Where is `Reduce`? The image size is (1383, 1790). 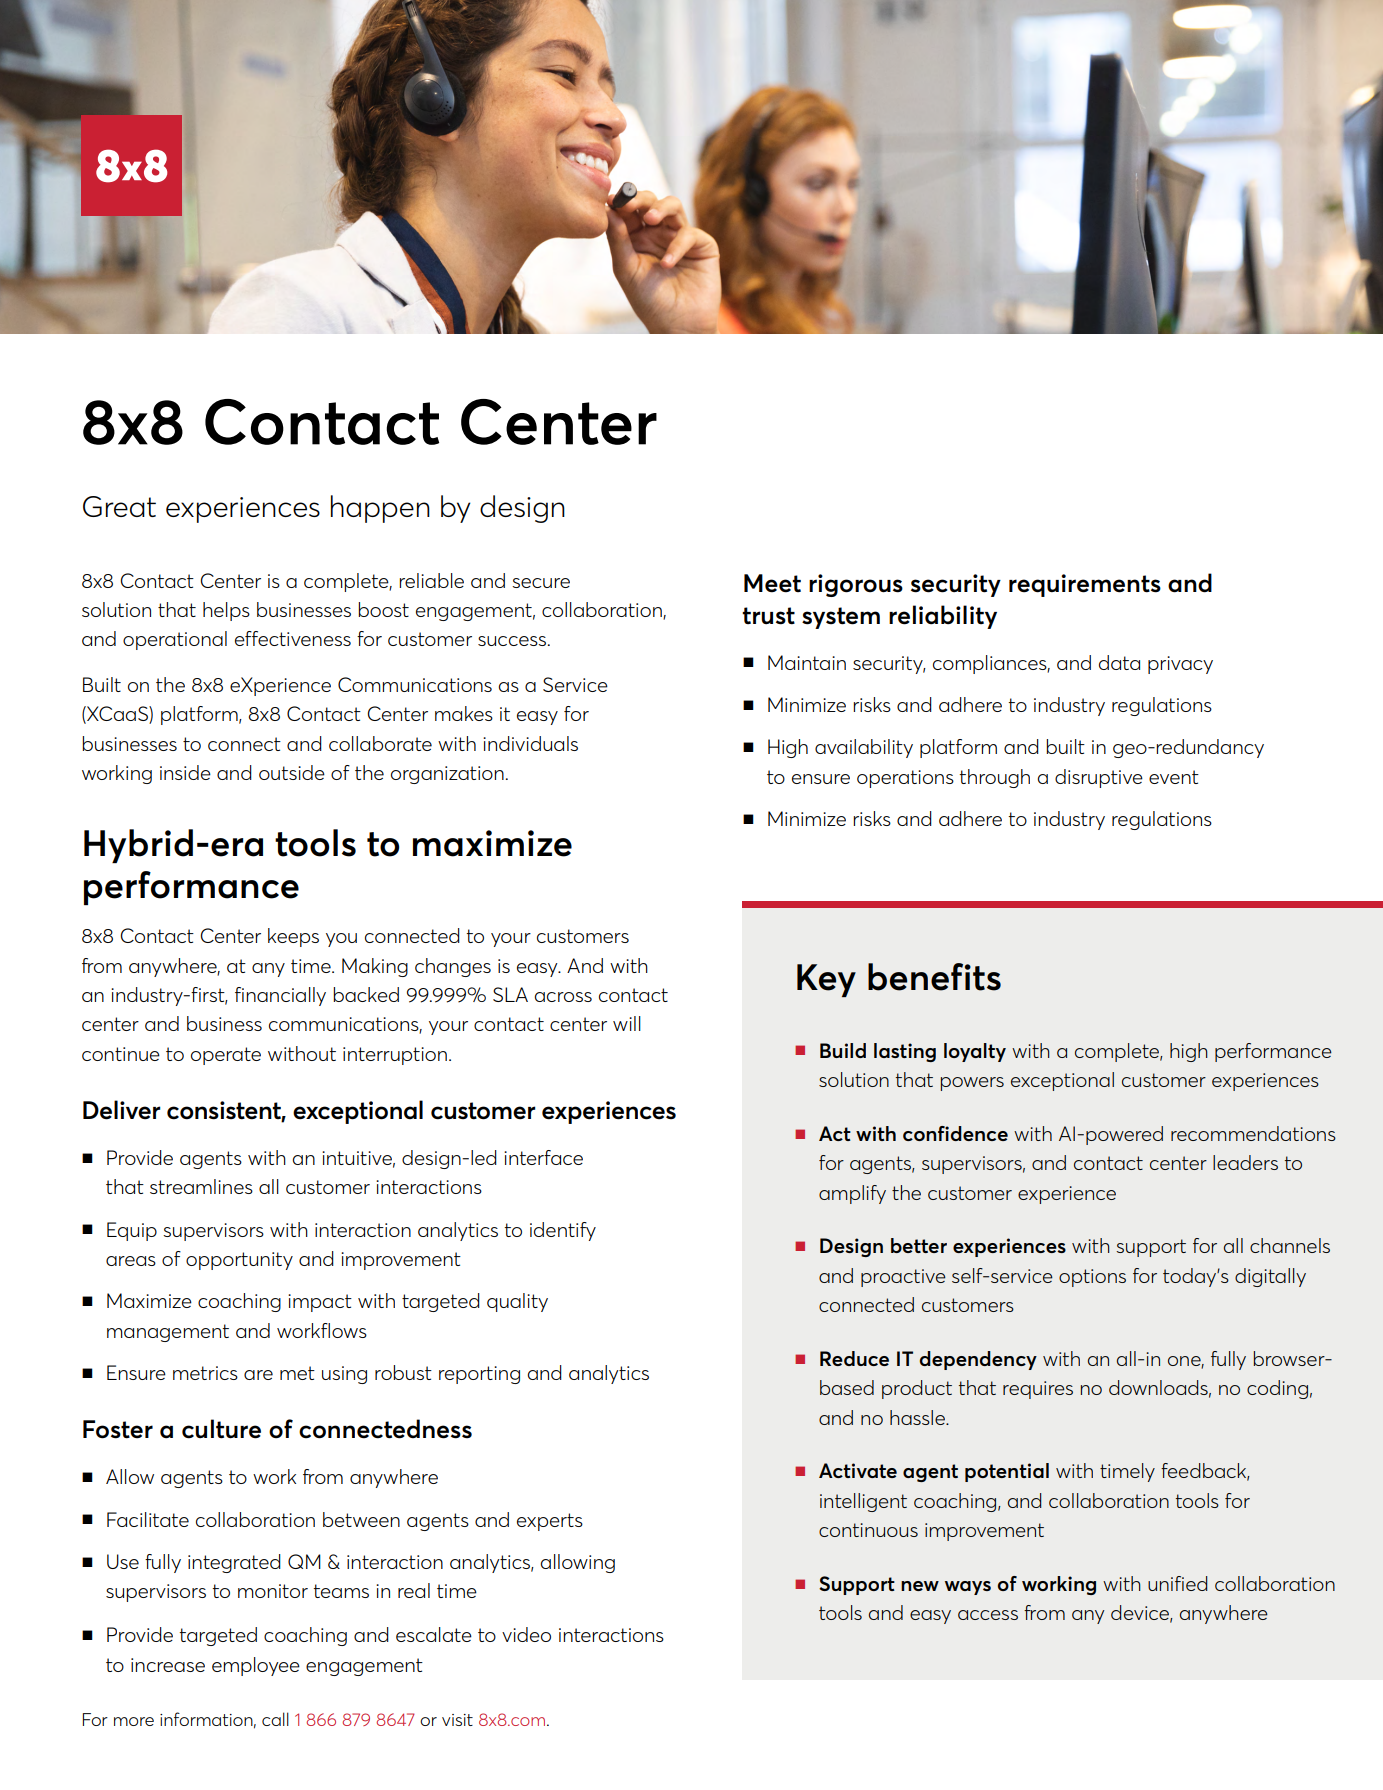 Reduce is located at coordinates (854, 1358).
